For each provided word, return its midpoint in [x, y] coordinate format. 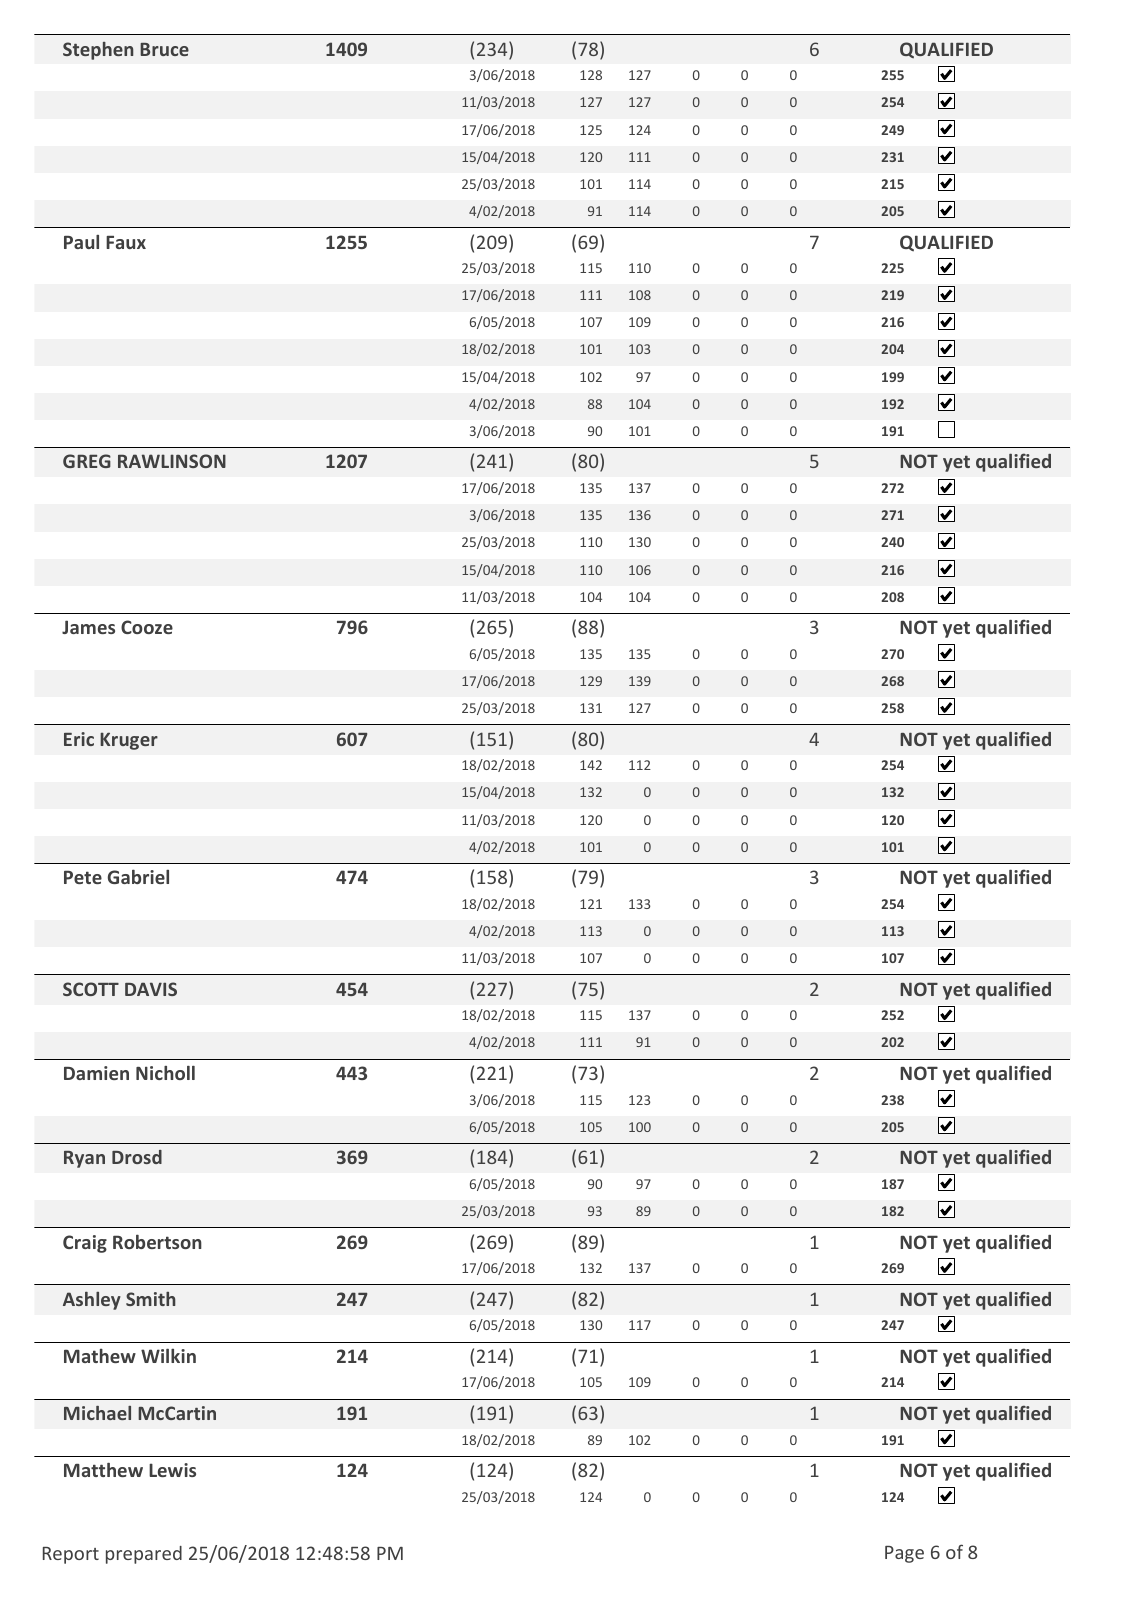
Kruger [129, 741]
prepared [144, 1555]
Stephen [98, 51]
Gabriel [138, 876]
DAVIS [151, 989]
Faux [126, 242]
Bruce [164, 49]
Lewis [172, 1470]
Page [904, 1554]
